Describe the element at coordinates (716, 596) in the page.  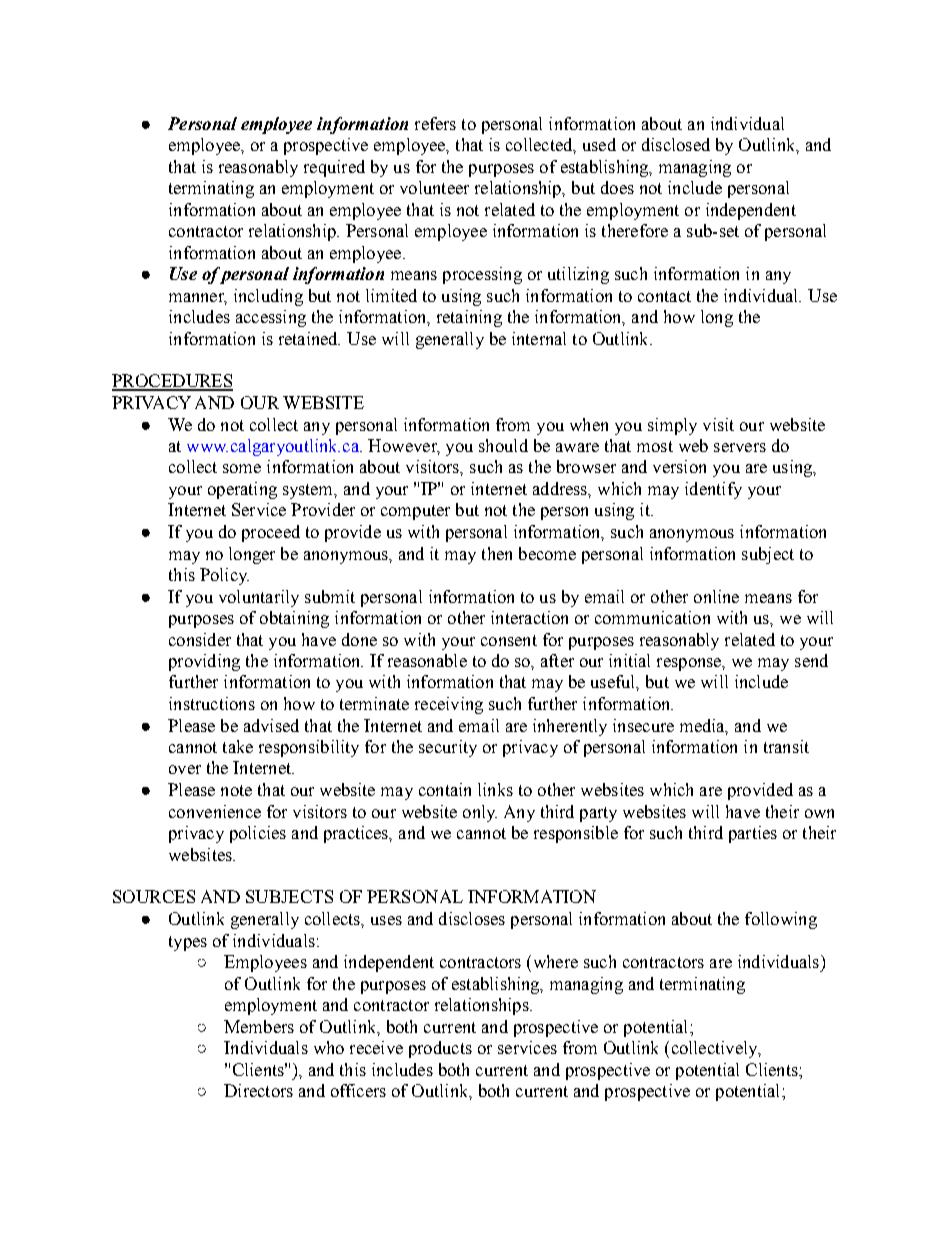
I see `online` at that location.
